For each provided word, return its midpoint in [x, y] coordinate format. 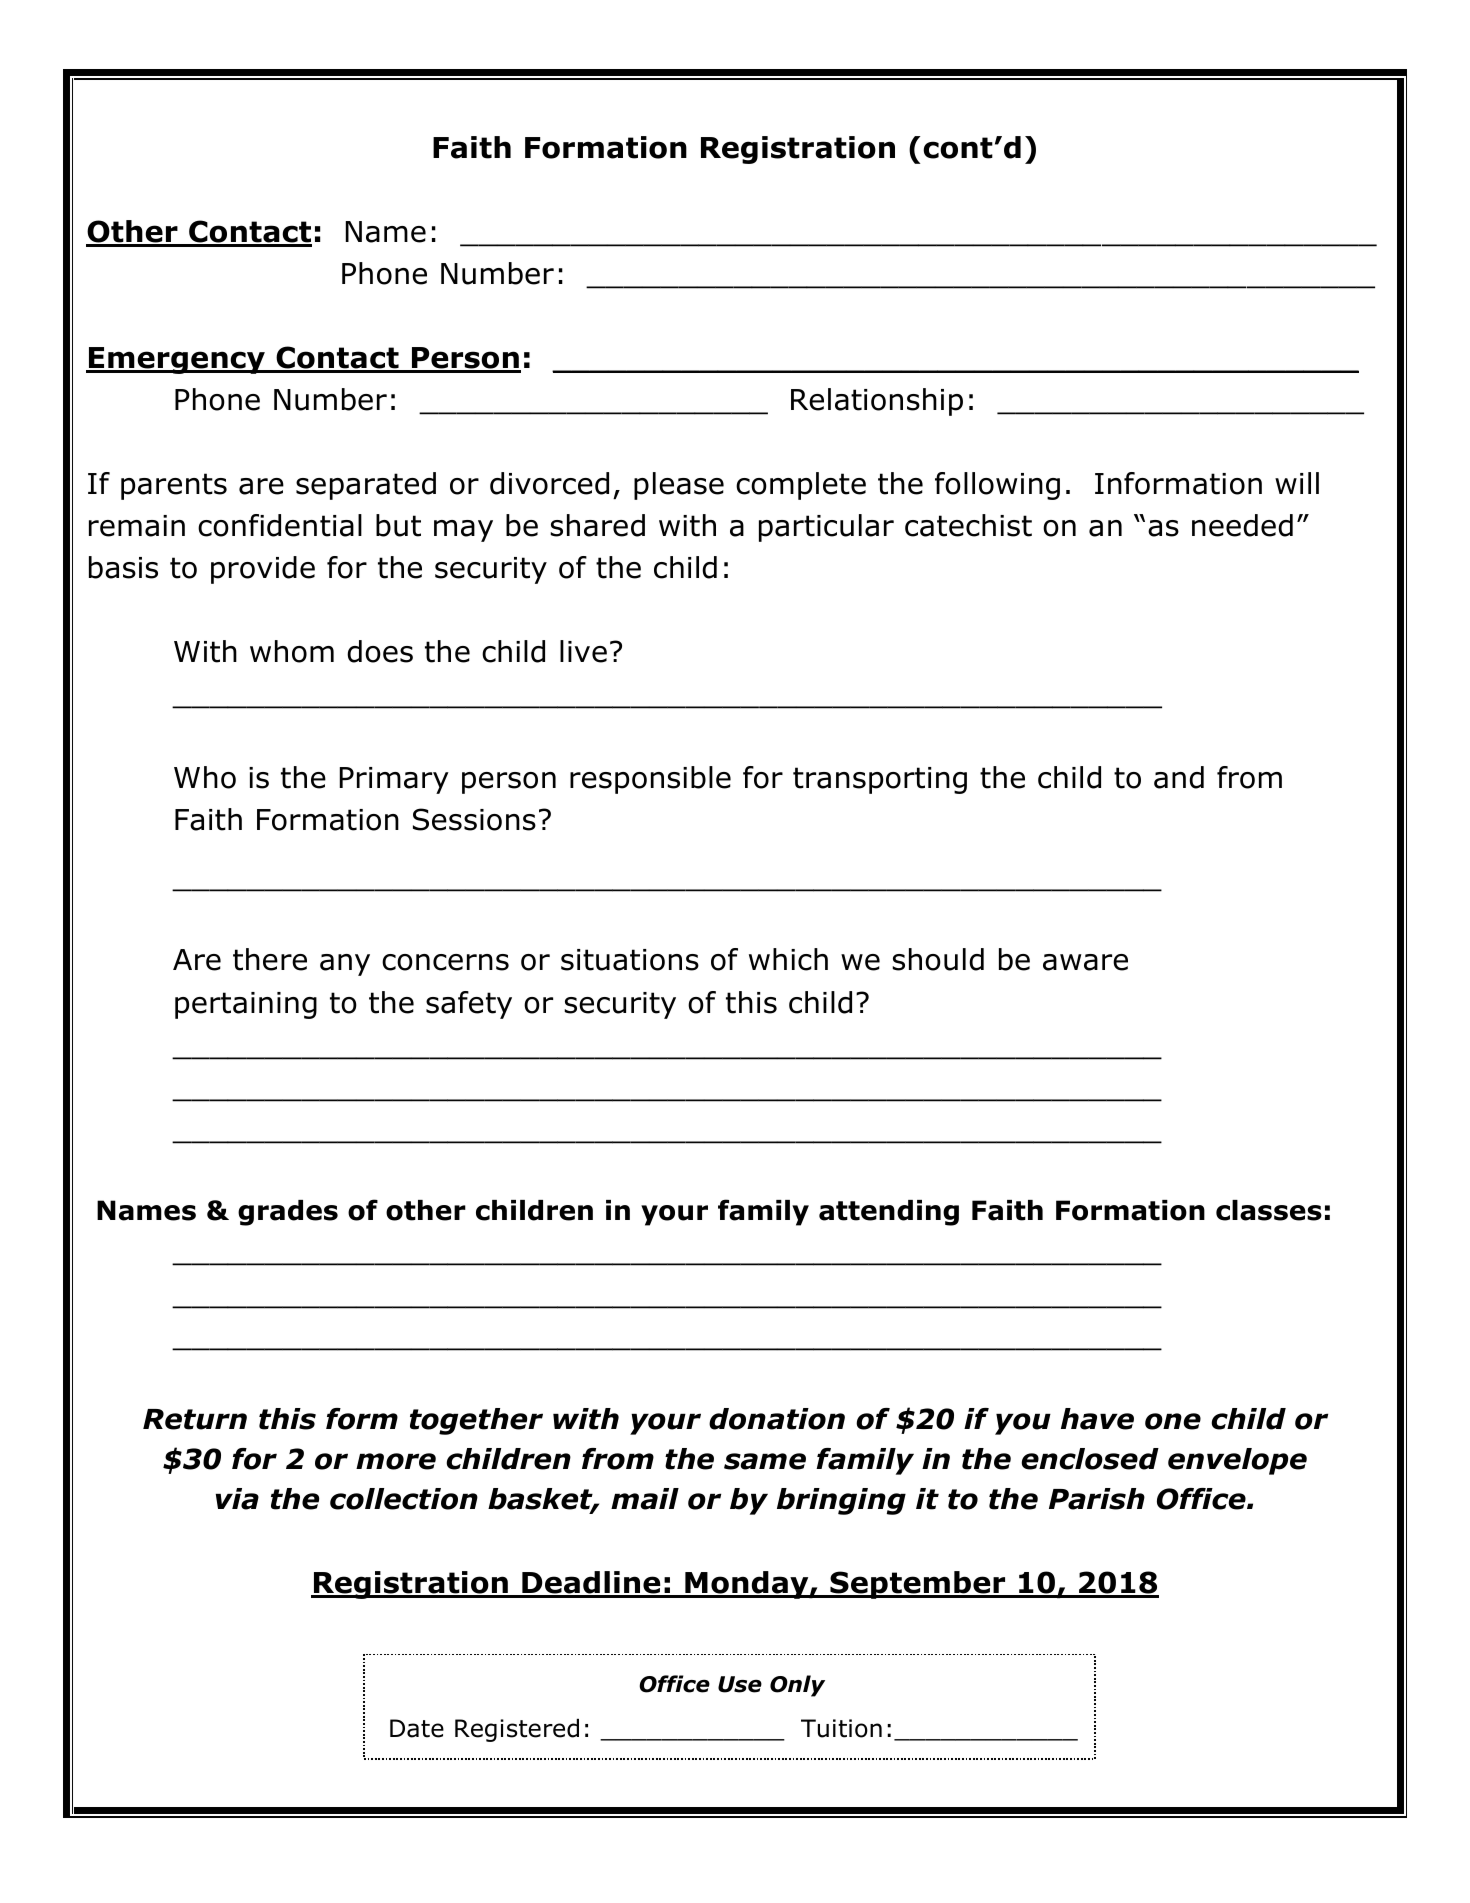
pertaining [246, 1005]
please [679, 486]
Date [417, 1728]
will [1297, 483]
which [788, 959]
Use [740, 1684]
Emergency [177, 360]
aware [1085, 962]
